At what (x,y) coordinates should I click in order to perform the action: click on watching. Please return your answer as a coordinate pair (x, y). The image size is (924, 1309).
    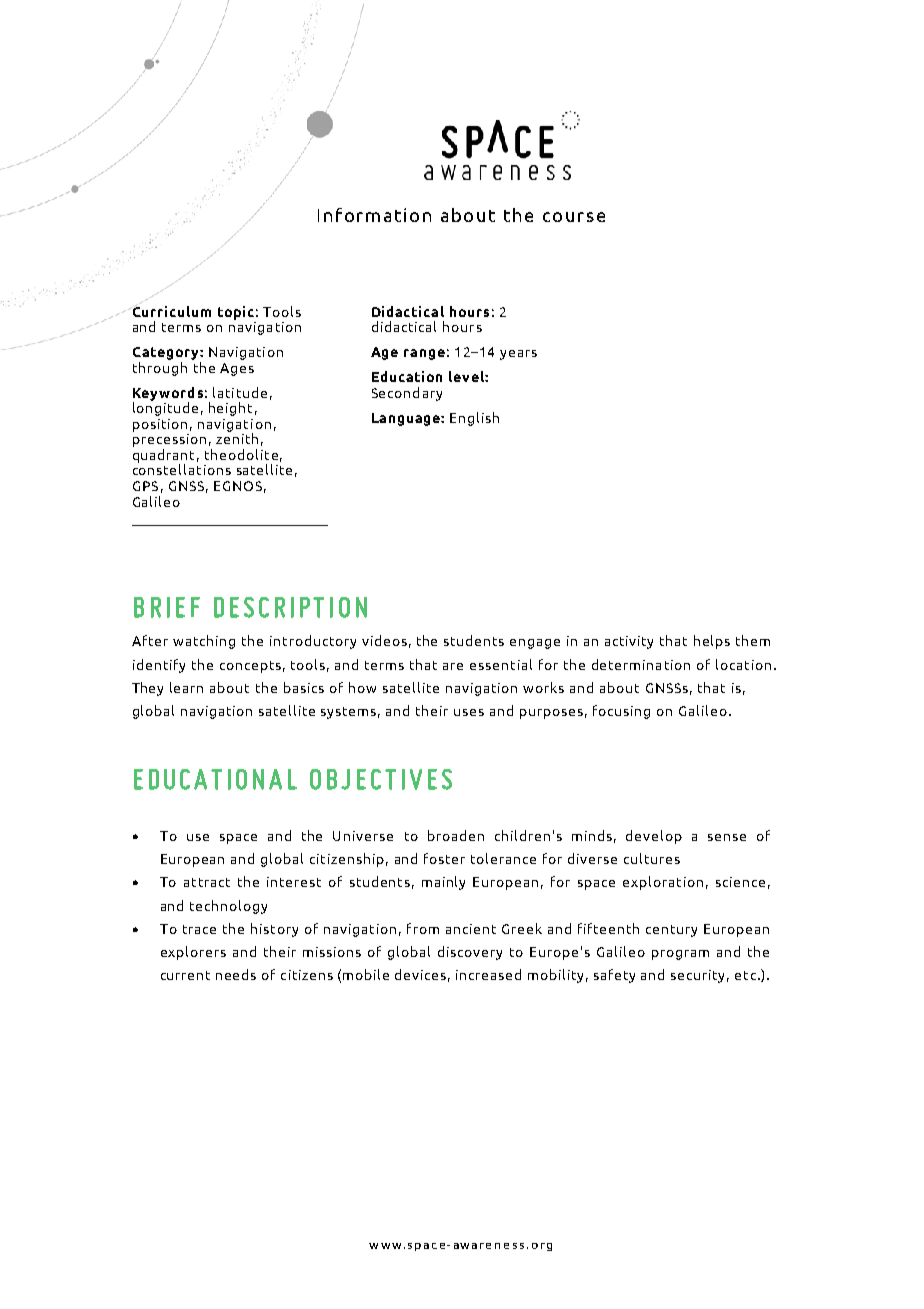
    Looking at the image, I should click on (204, 642).
